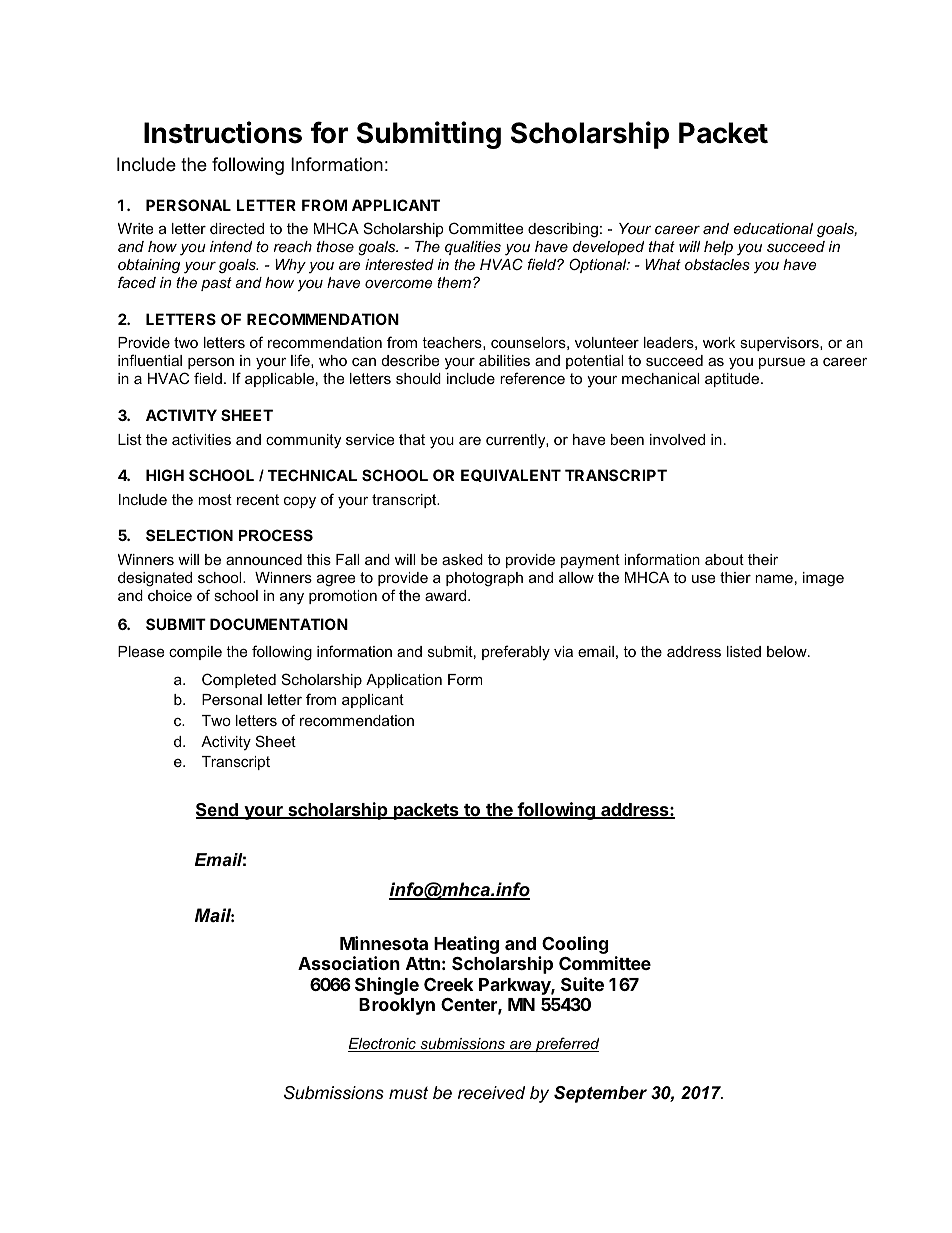 This screenshot has height=1233, width=952. What do you see at coordinates (223, 132) in the screenshot?
I see `Instructions` at bounding box center [223, 132].
